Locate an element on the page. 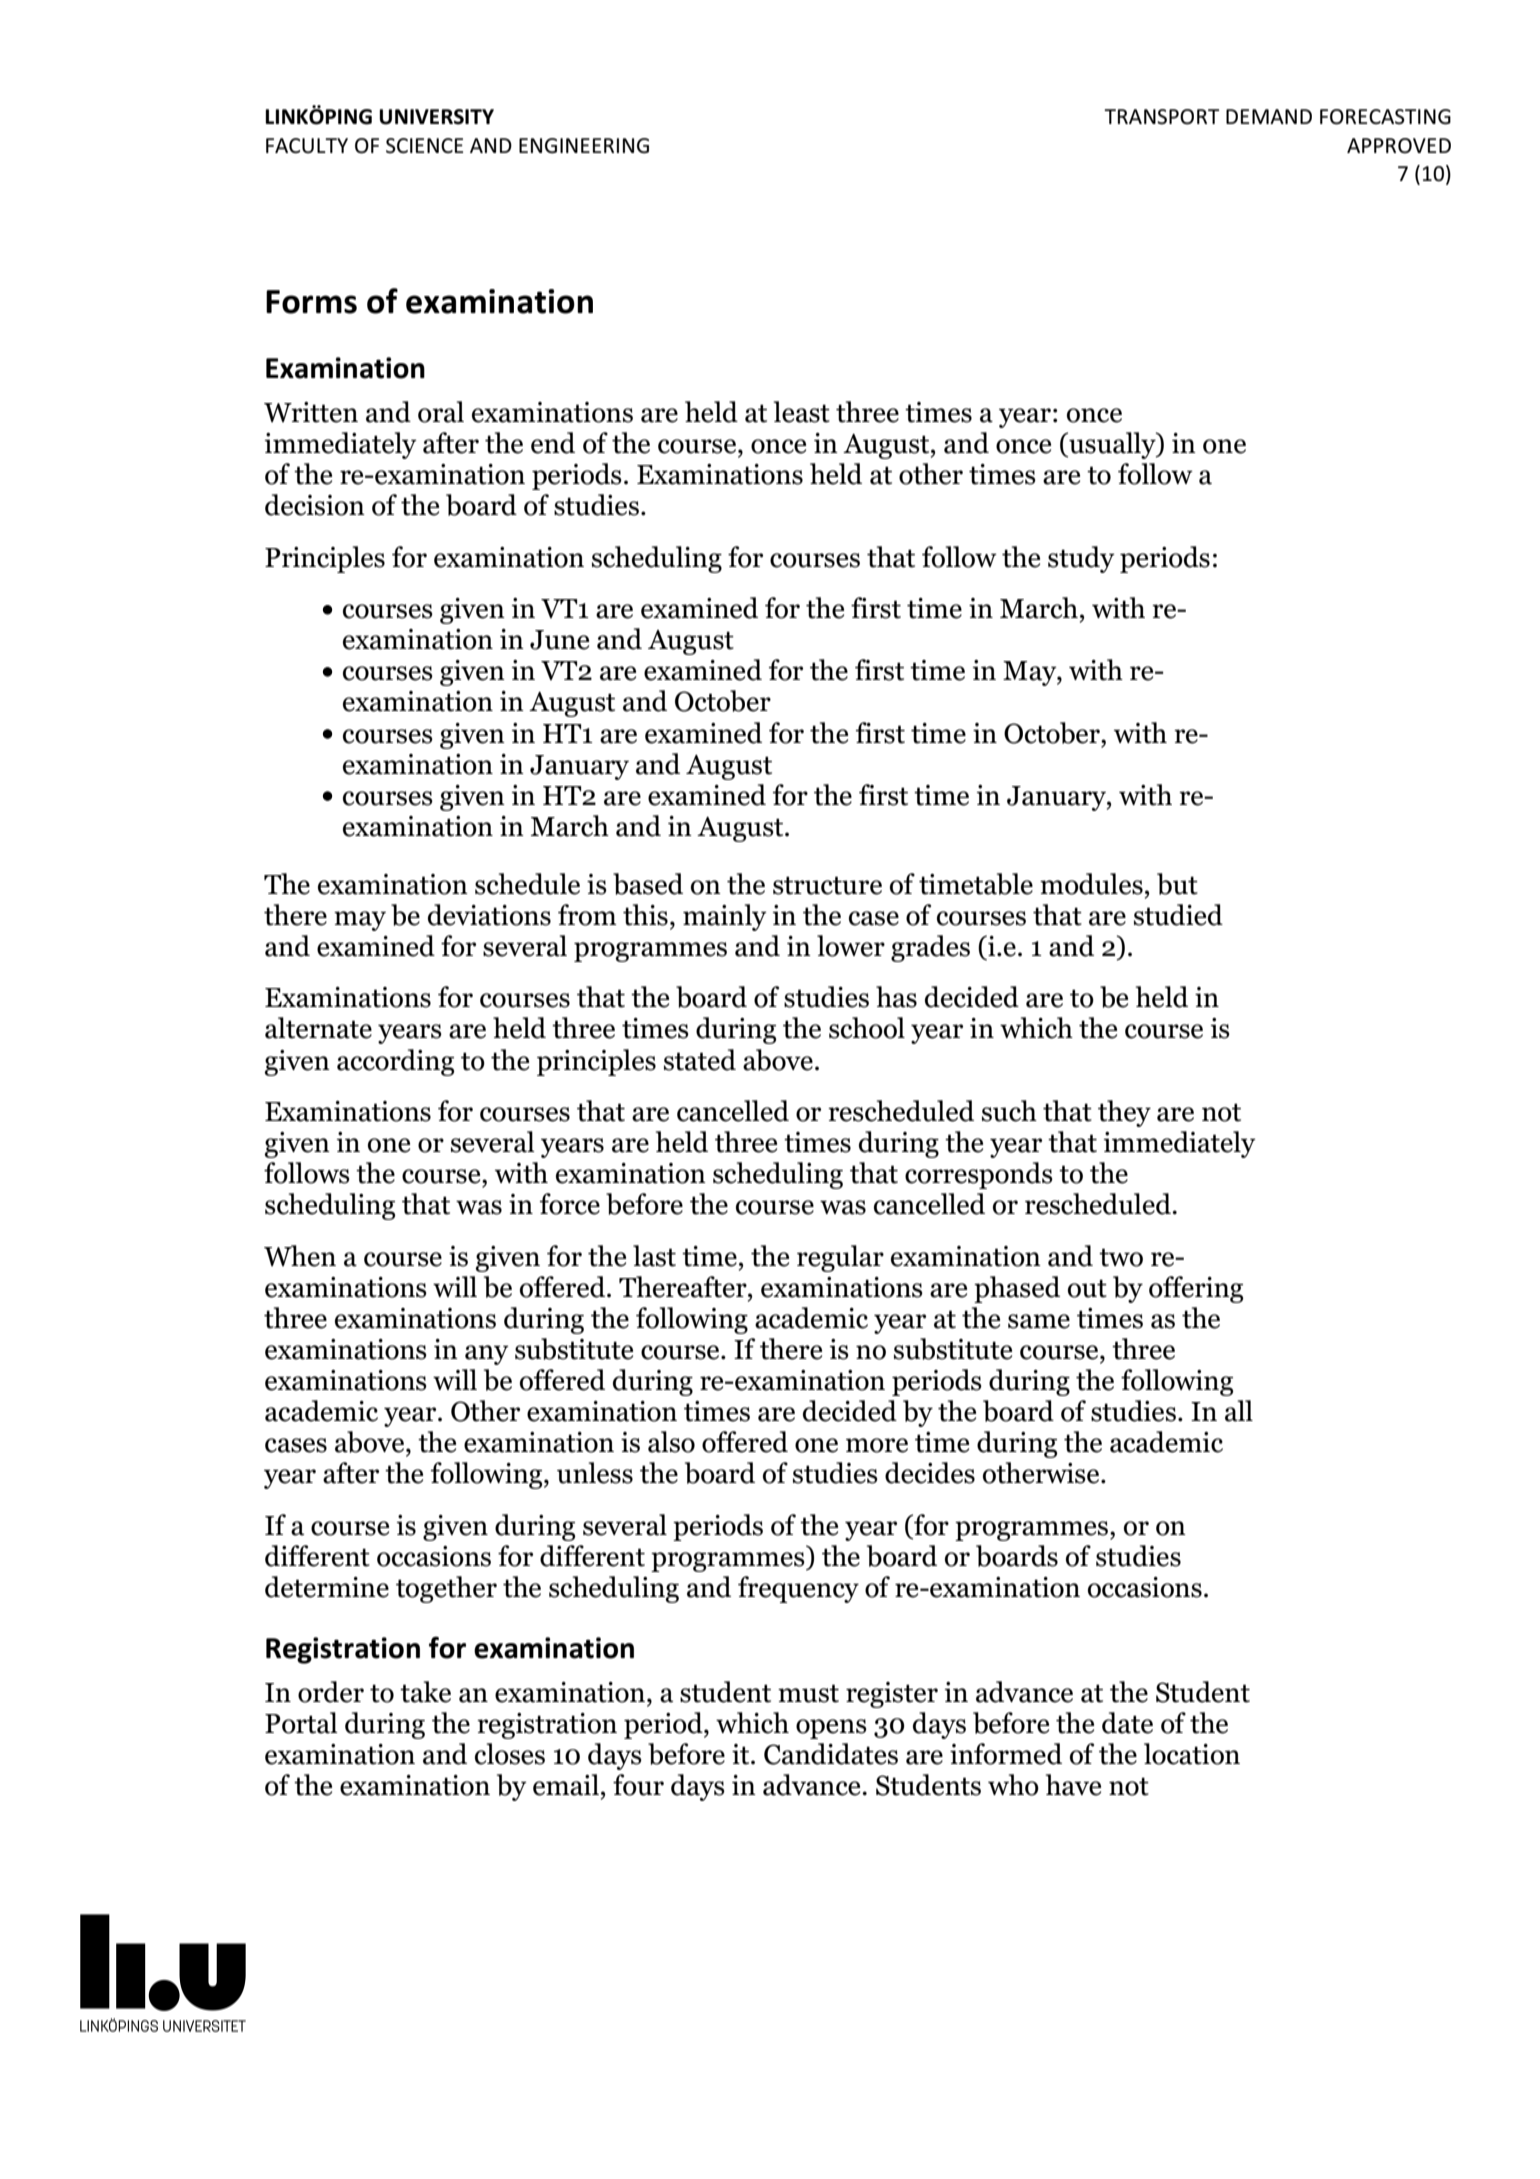  DEMAND is located at coordinates (1269, 116).
